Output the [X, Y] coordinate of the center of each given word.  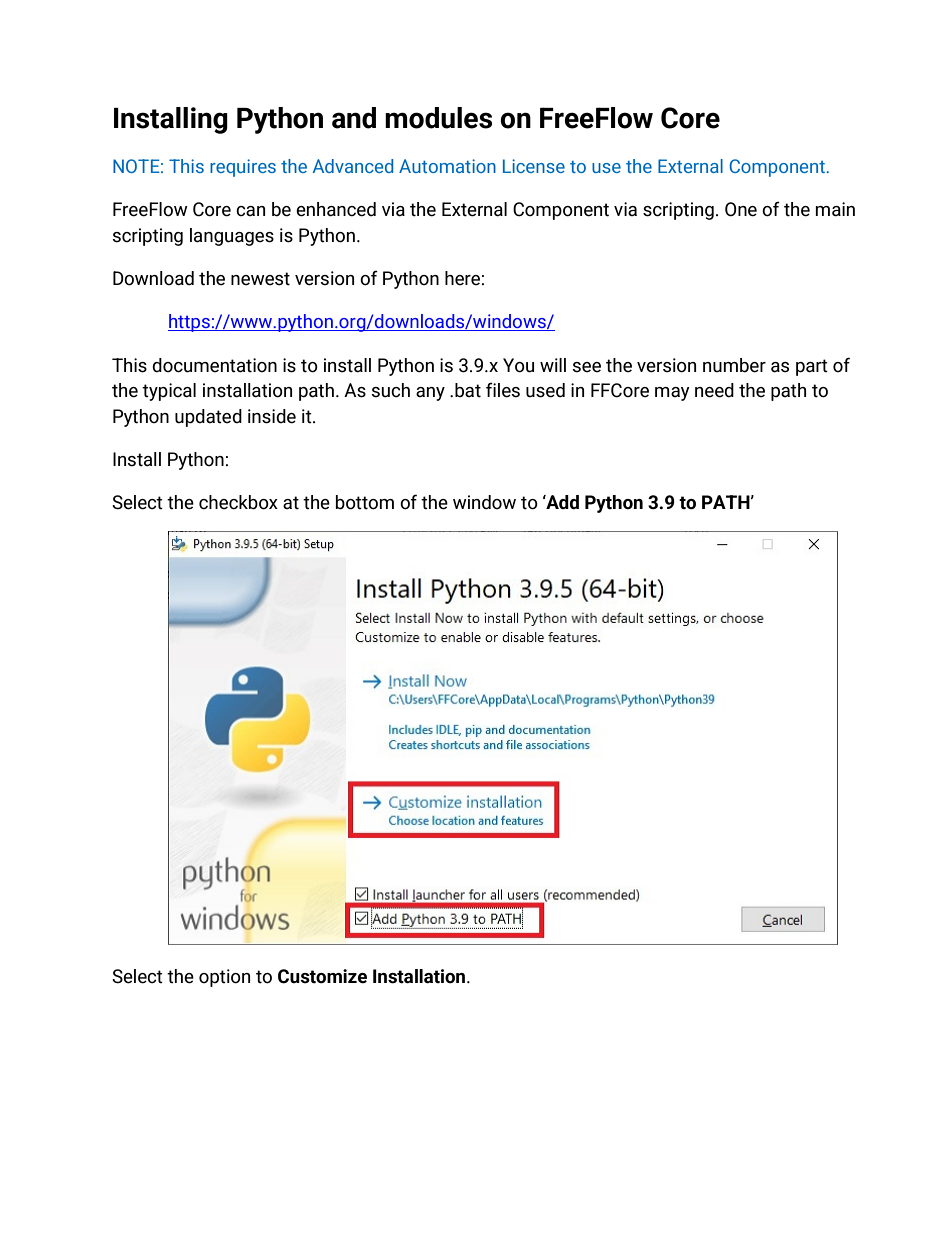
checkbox [238, 502]
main [835, 209]
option [224, 978]
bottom [365, 502]
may [672, 394]
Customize [322, 976]
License [534, 166]
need [714, 390]
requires [243, 168]
